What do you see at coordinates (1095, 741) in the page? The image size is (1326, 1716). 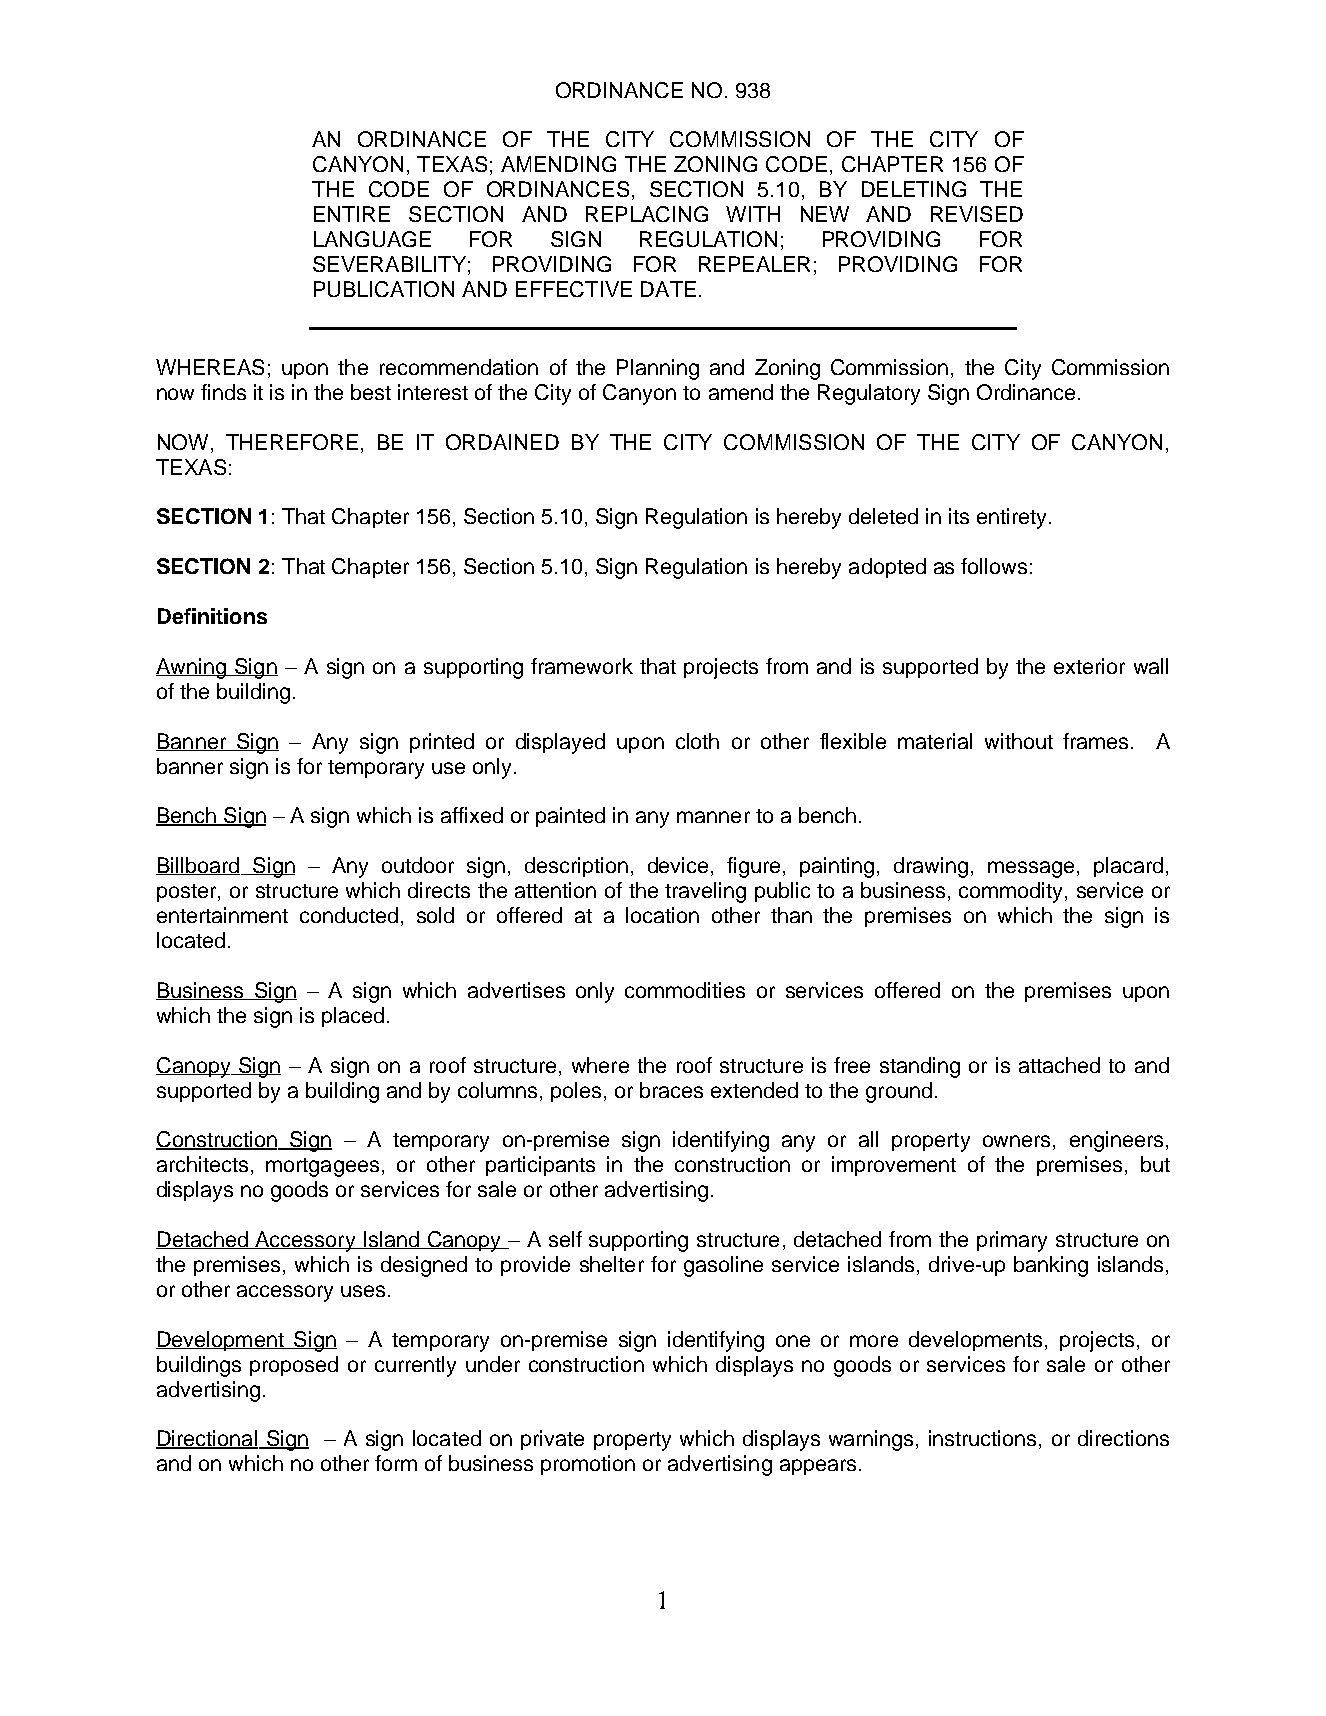 I see `frames` at bounding box center [1095, 741].
